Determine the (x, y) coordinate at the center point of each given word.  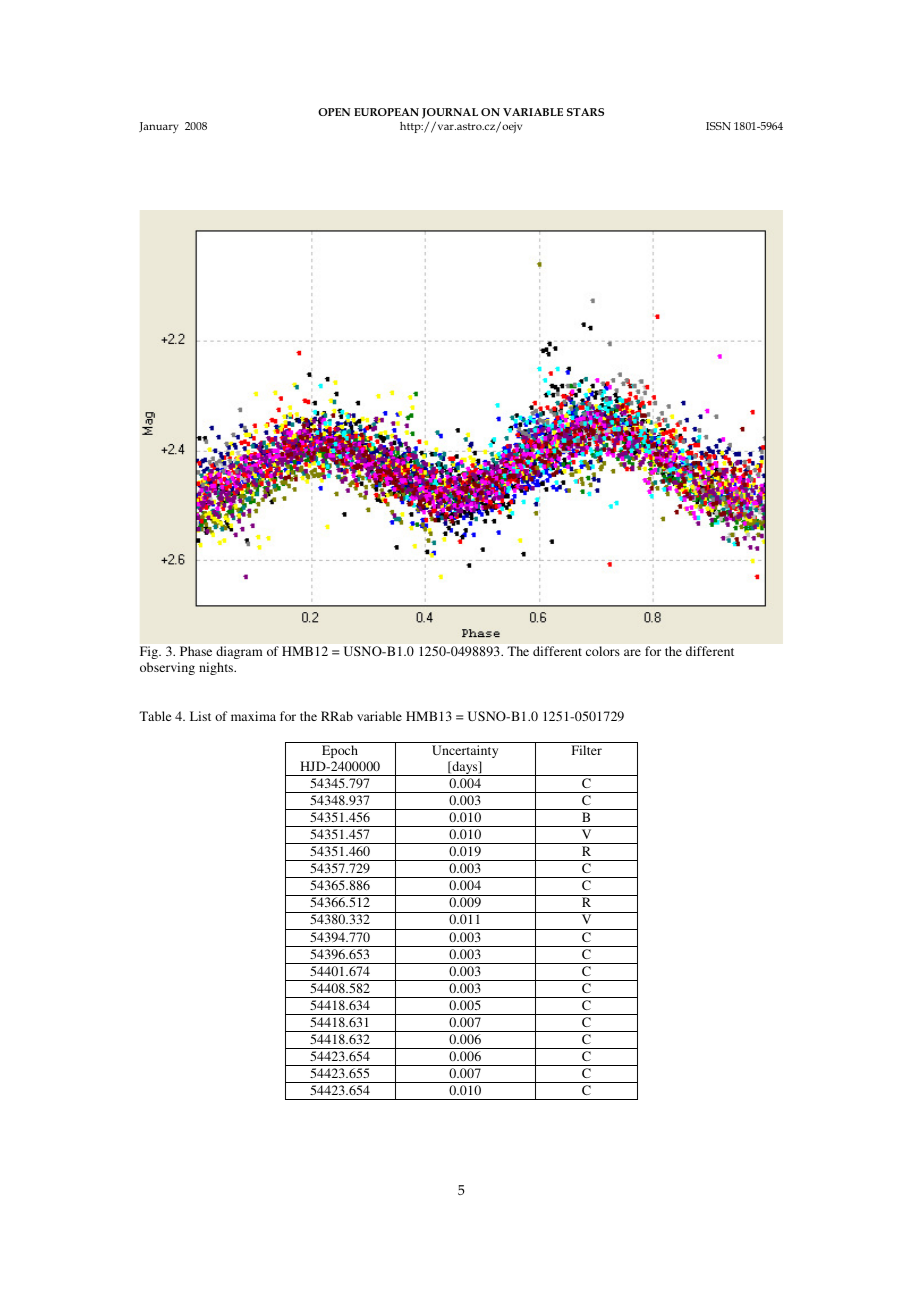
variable (379, 716)
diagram (239, 652)
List (200, 716)
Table (155, 716)
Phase (196, 651)
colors (603, 651)
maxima (253, 716)
